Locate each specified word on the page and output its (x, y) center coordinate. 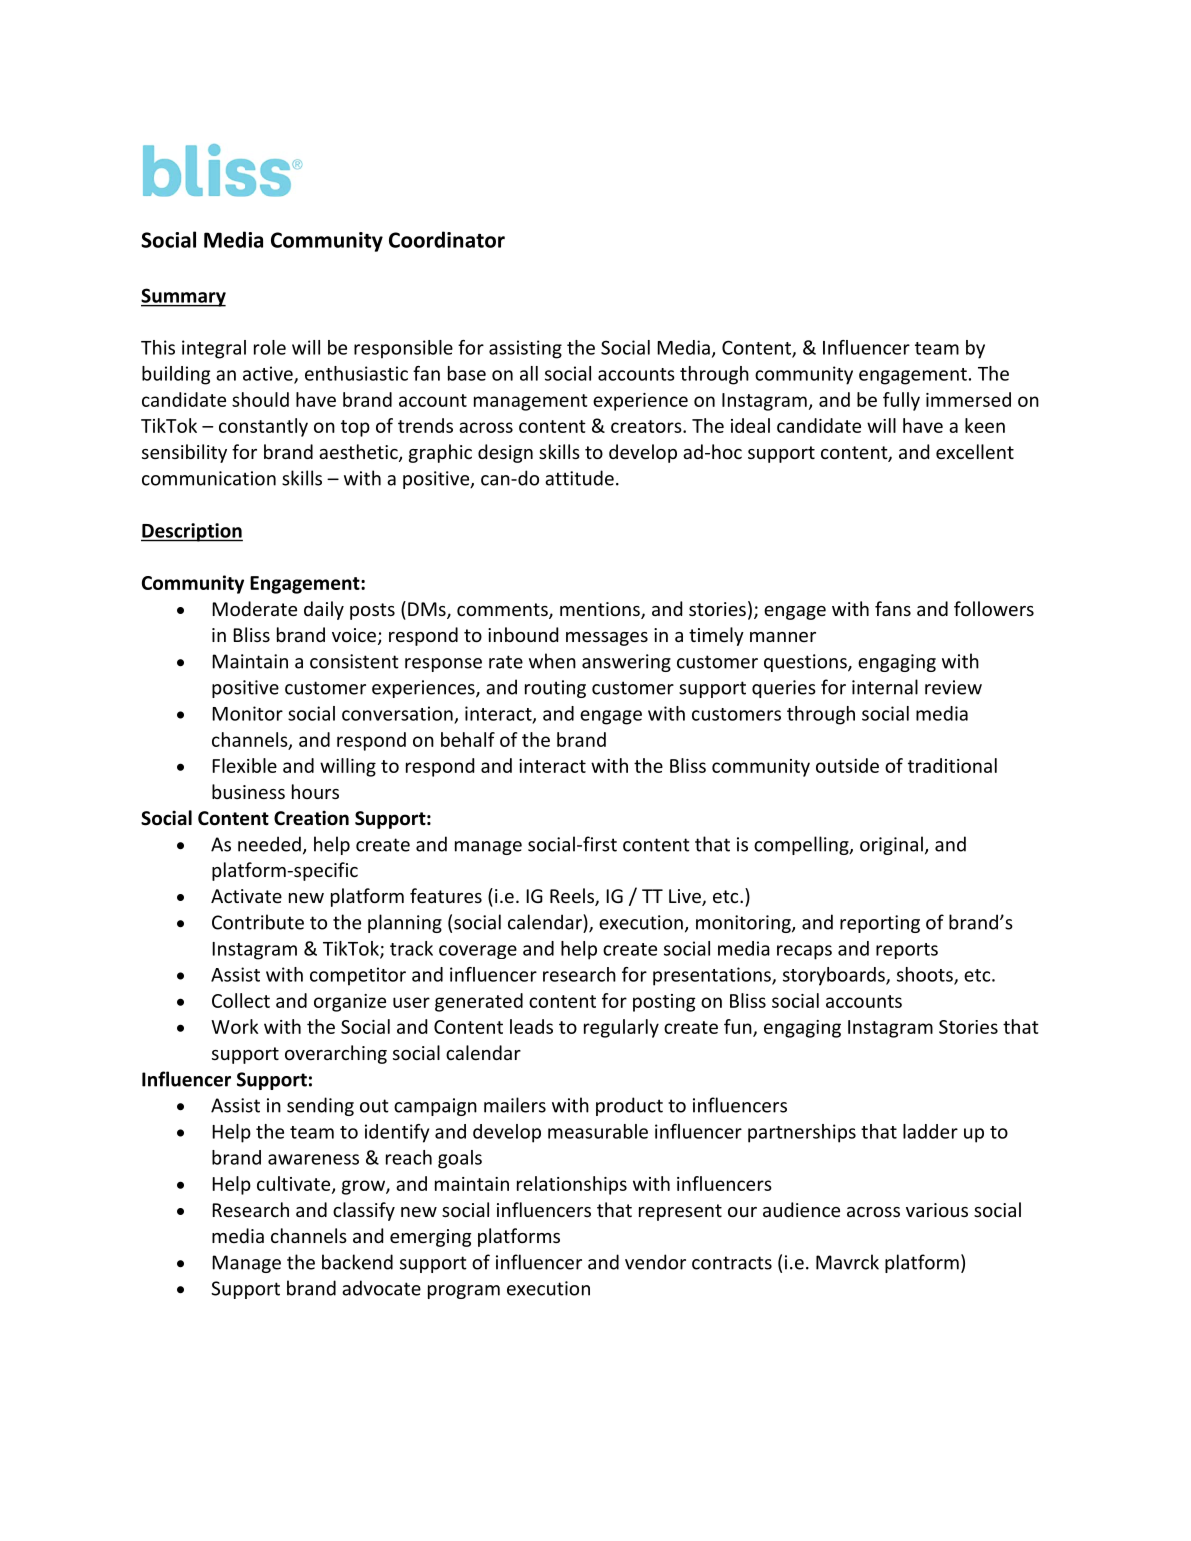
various (937, 1210)
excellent (975, 451)
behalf (468, 739)
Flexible (244, 765)
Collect (241, 1000)
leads (531, 1026)
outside (847, 765)
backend (357, 1262)
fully (901, 401)
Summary (183, 297)
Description (192, 532)
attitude (579, 478)
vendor (655, 1262)
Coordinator (447, 239)
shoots (926, 975)
